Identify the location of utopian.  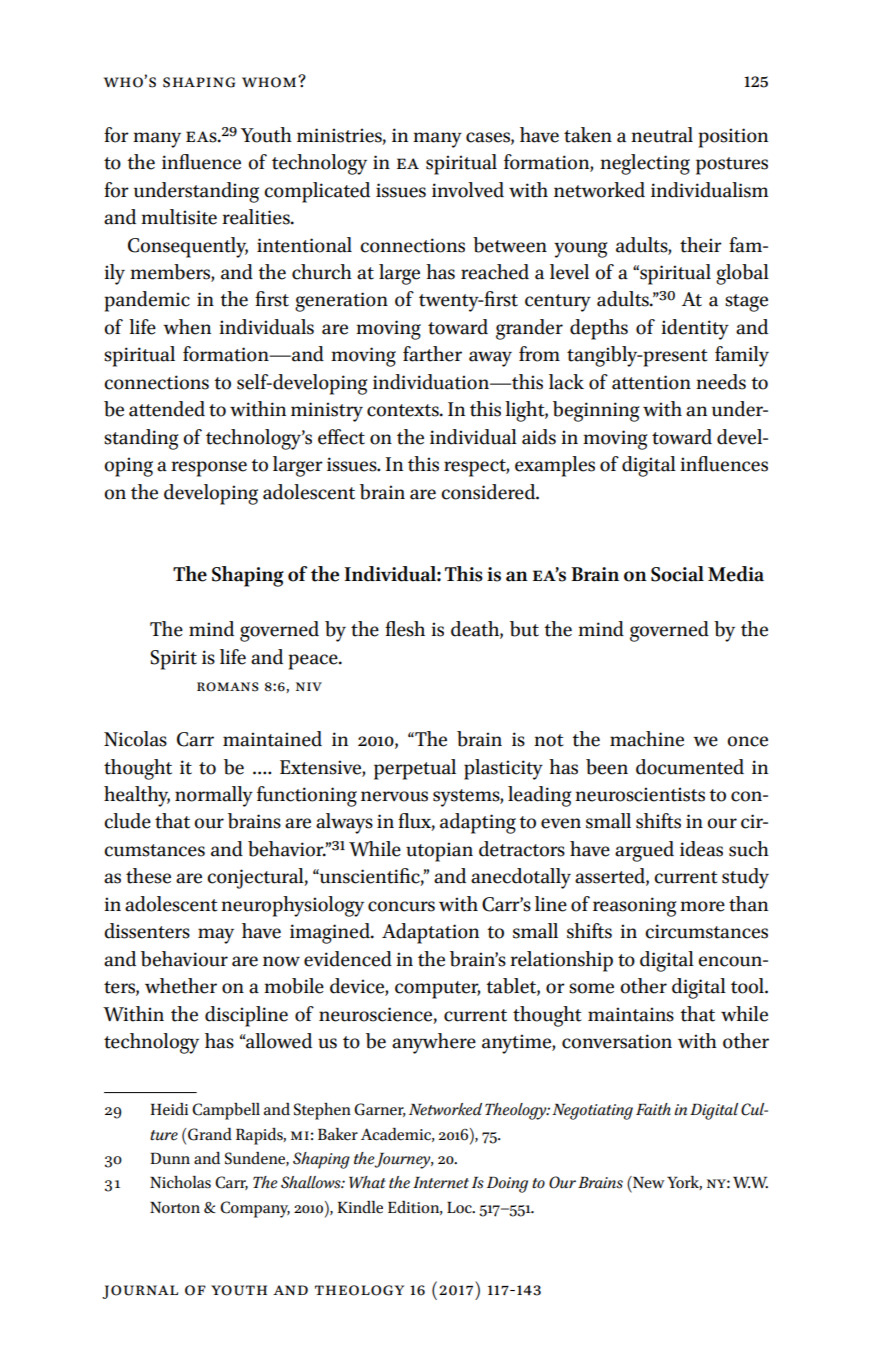
(439, 852).
